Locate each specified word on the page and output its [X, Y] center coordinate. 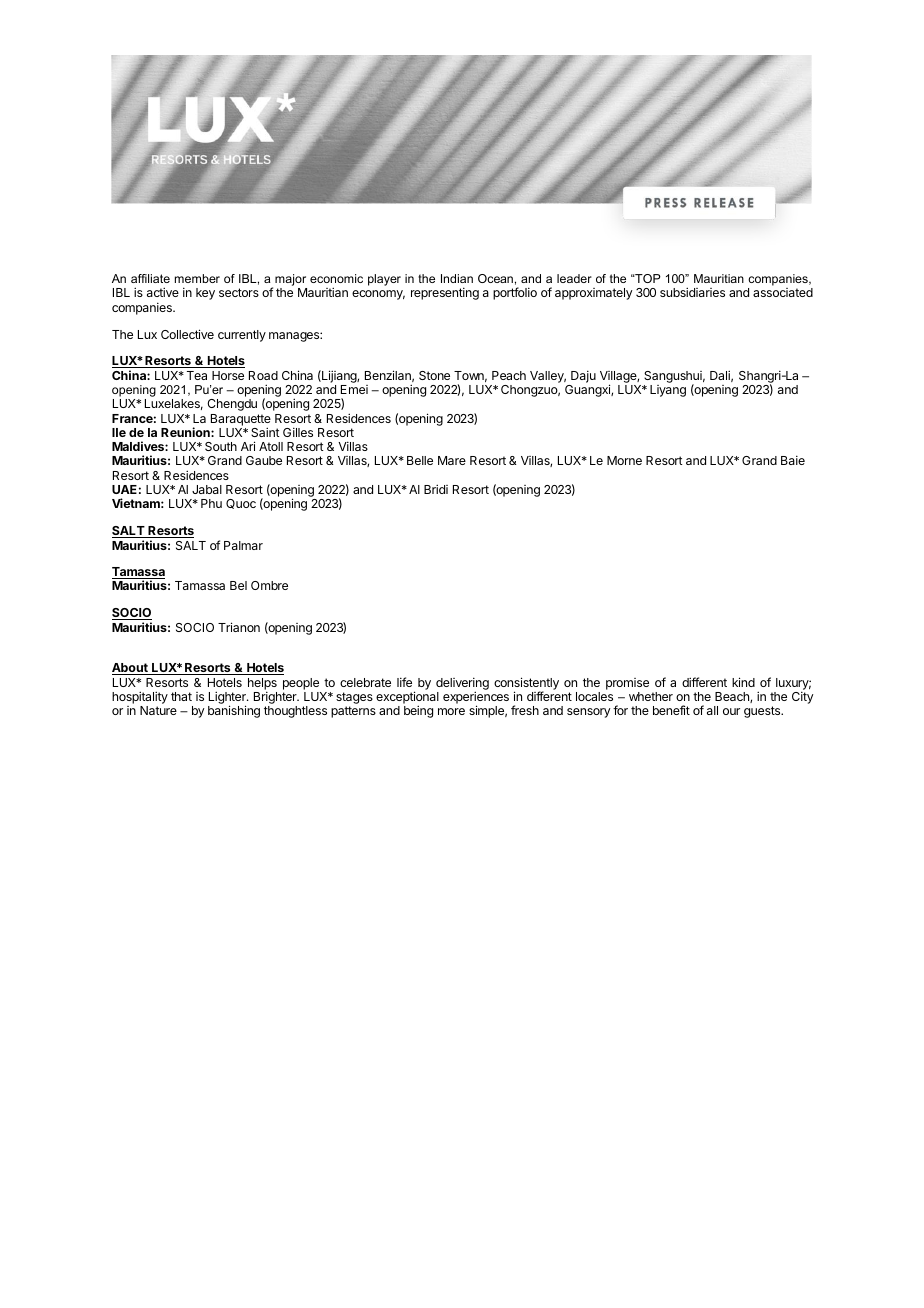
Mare [452, 460]
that [181, 696]
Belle [420, 460]
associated [783, 292]
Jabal [207, 489]
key [205, 294]
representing [445, 293]
